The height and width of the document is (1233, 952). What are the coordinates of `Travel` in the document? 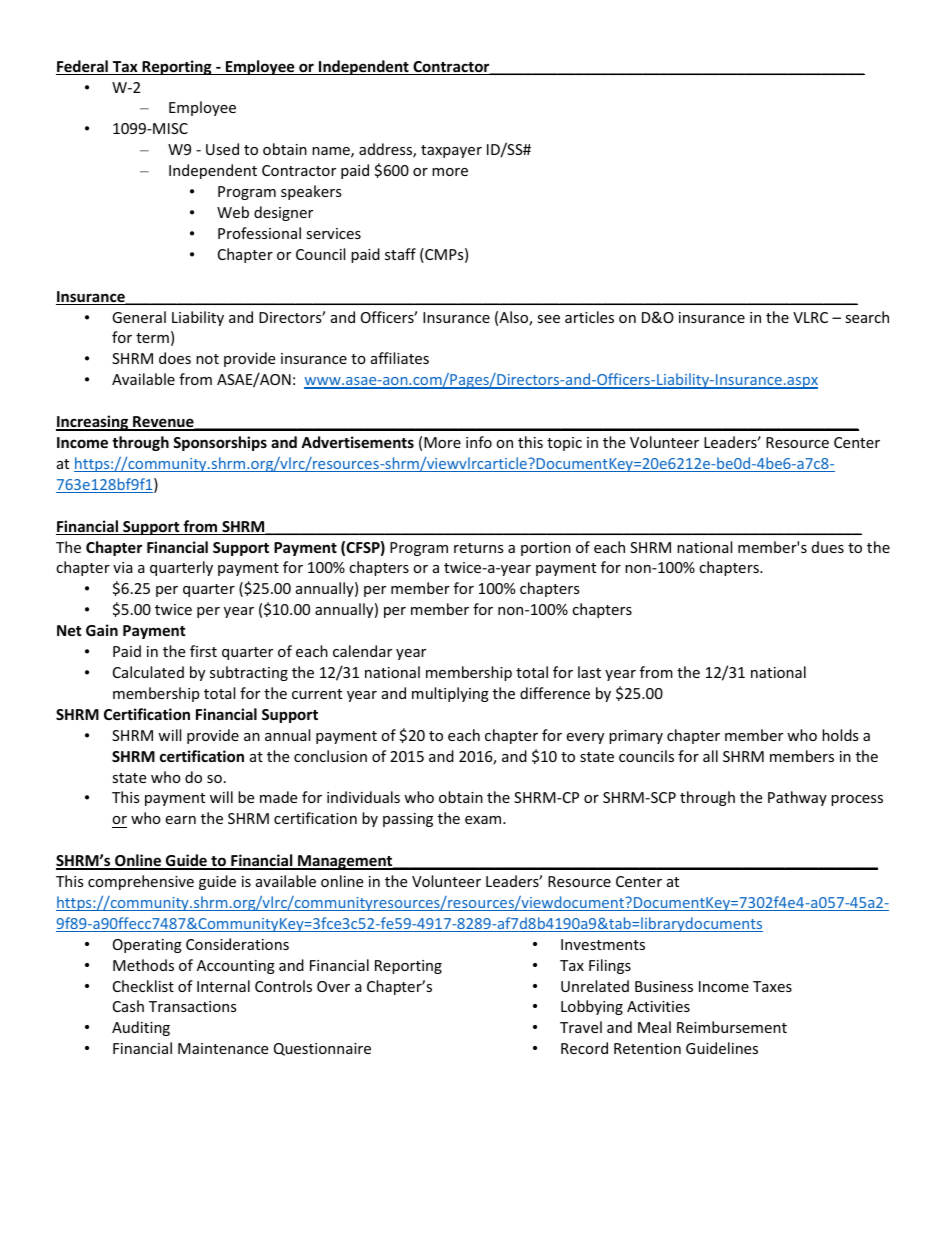 It's located at (581, 1027).
